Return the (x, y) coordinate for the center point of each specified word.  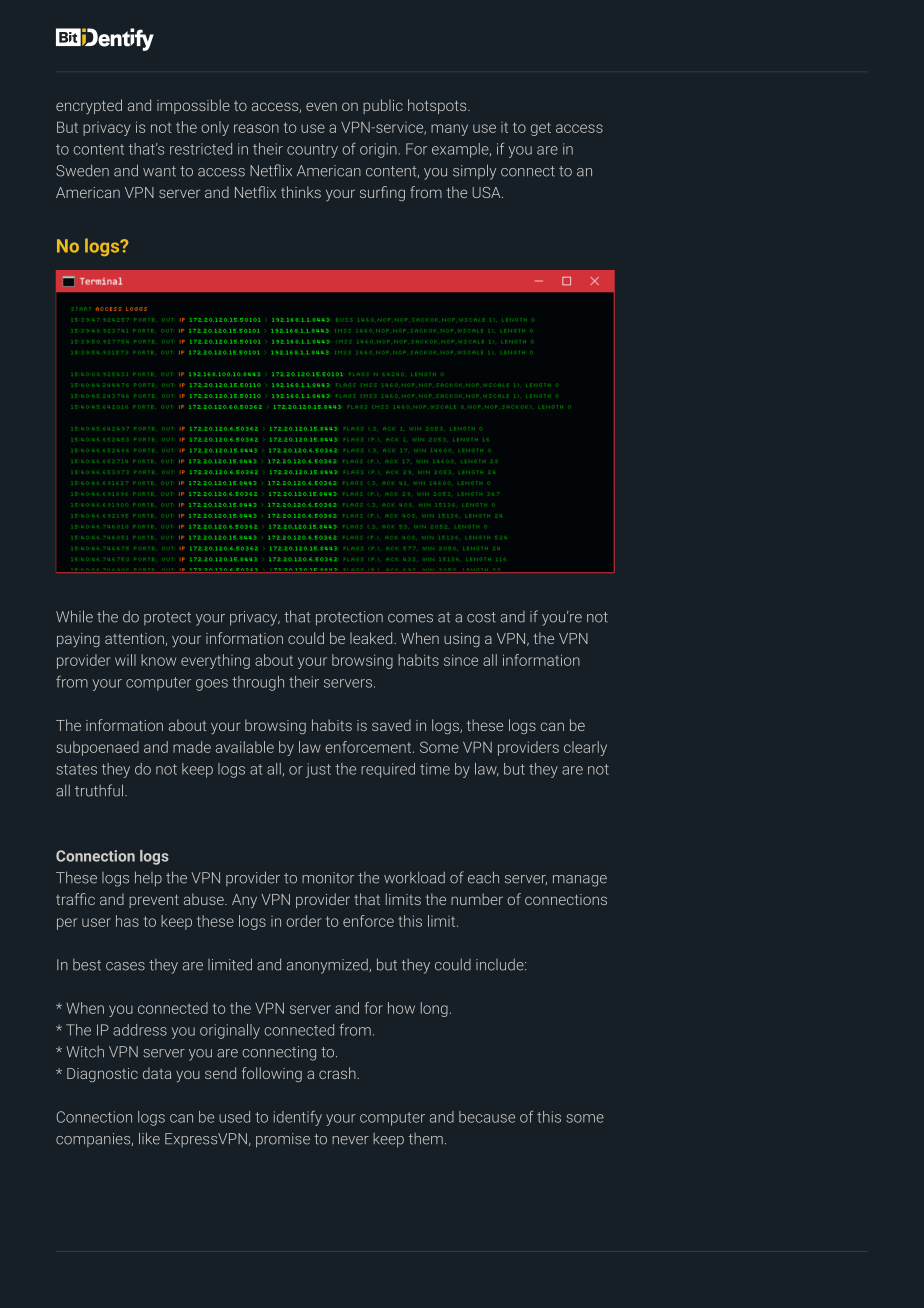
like (149, 1138)
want (159, 171)
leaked (372, 638)
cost (481, 617)
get (541, 129)
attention (135, 639)
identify (298, 1118)
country (312, 151)
